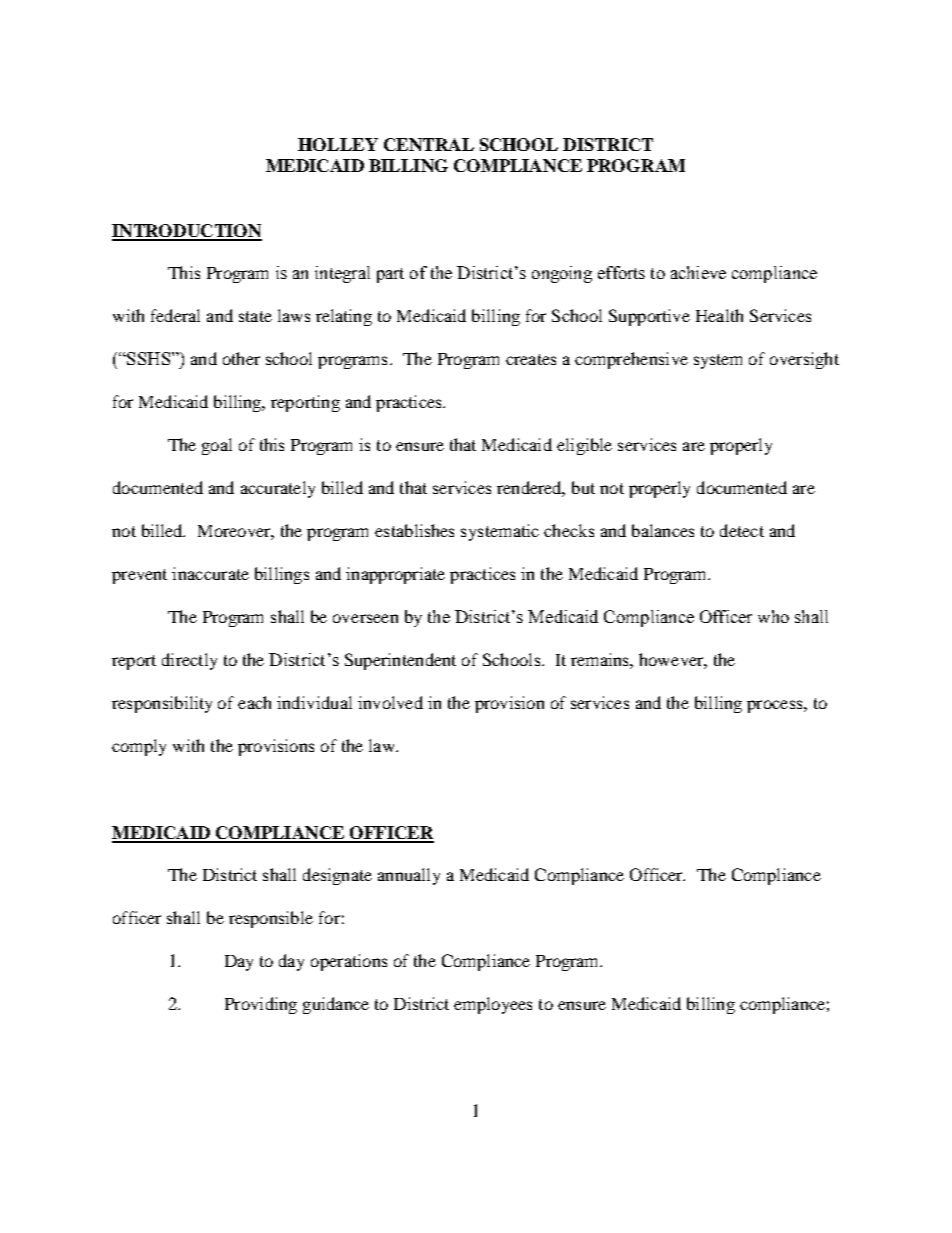 The image size is (952, 1233). I want to click on detect, so click(742, 530).
